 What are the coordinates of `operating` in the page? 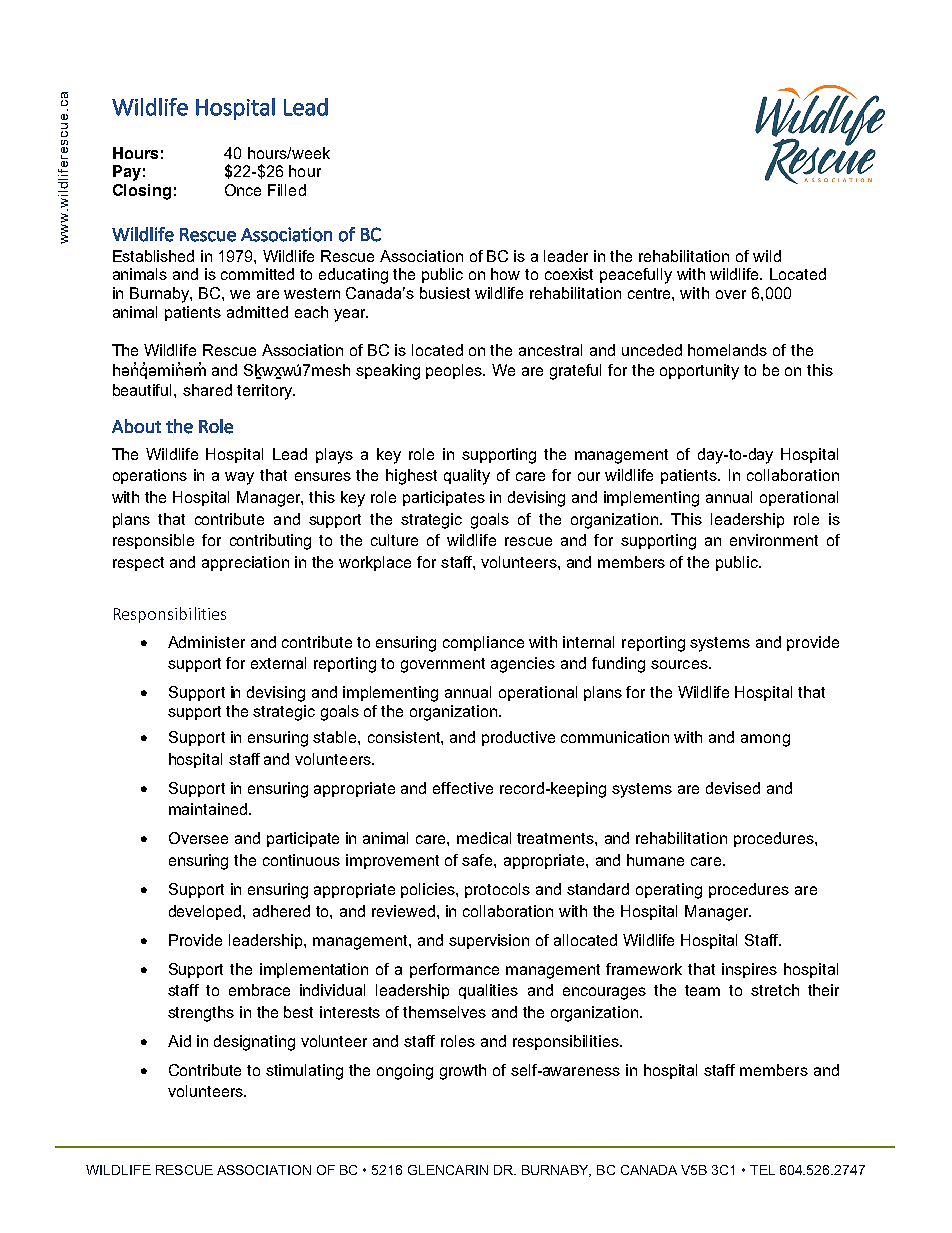 It's located at (669, 891).
